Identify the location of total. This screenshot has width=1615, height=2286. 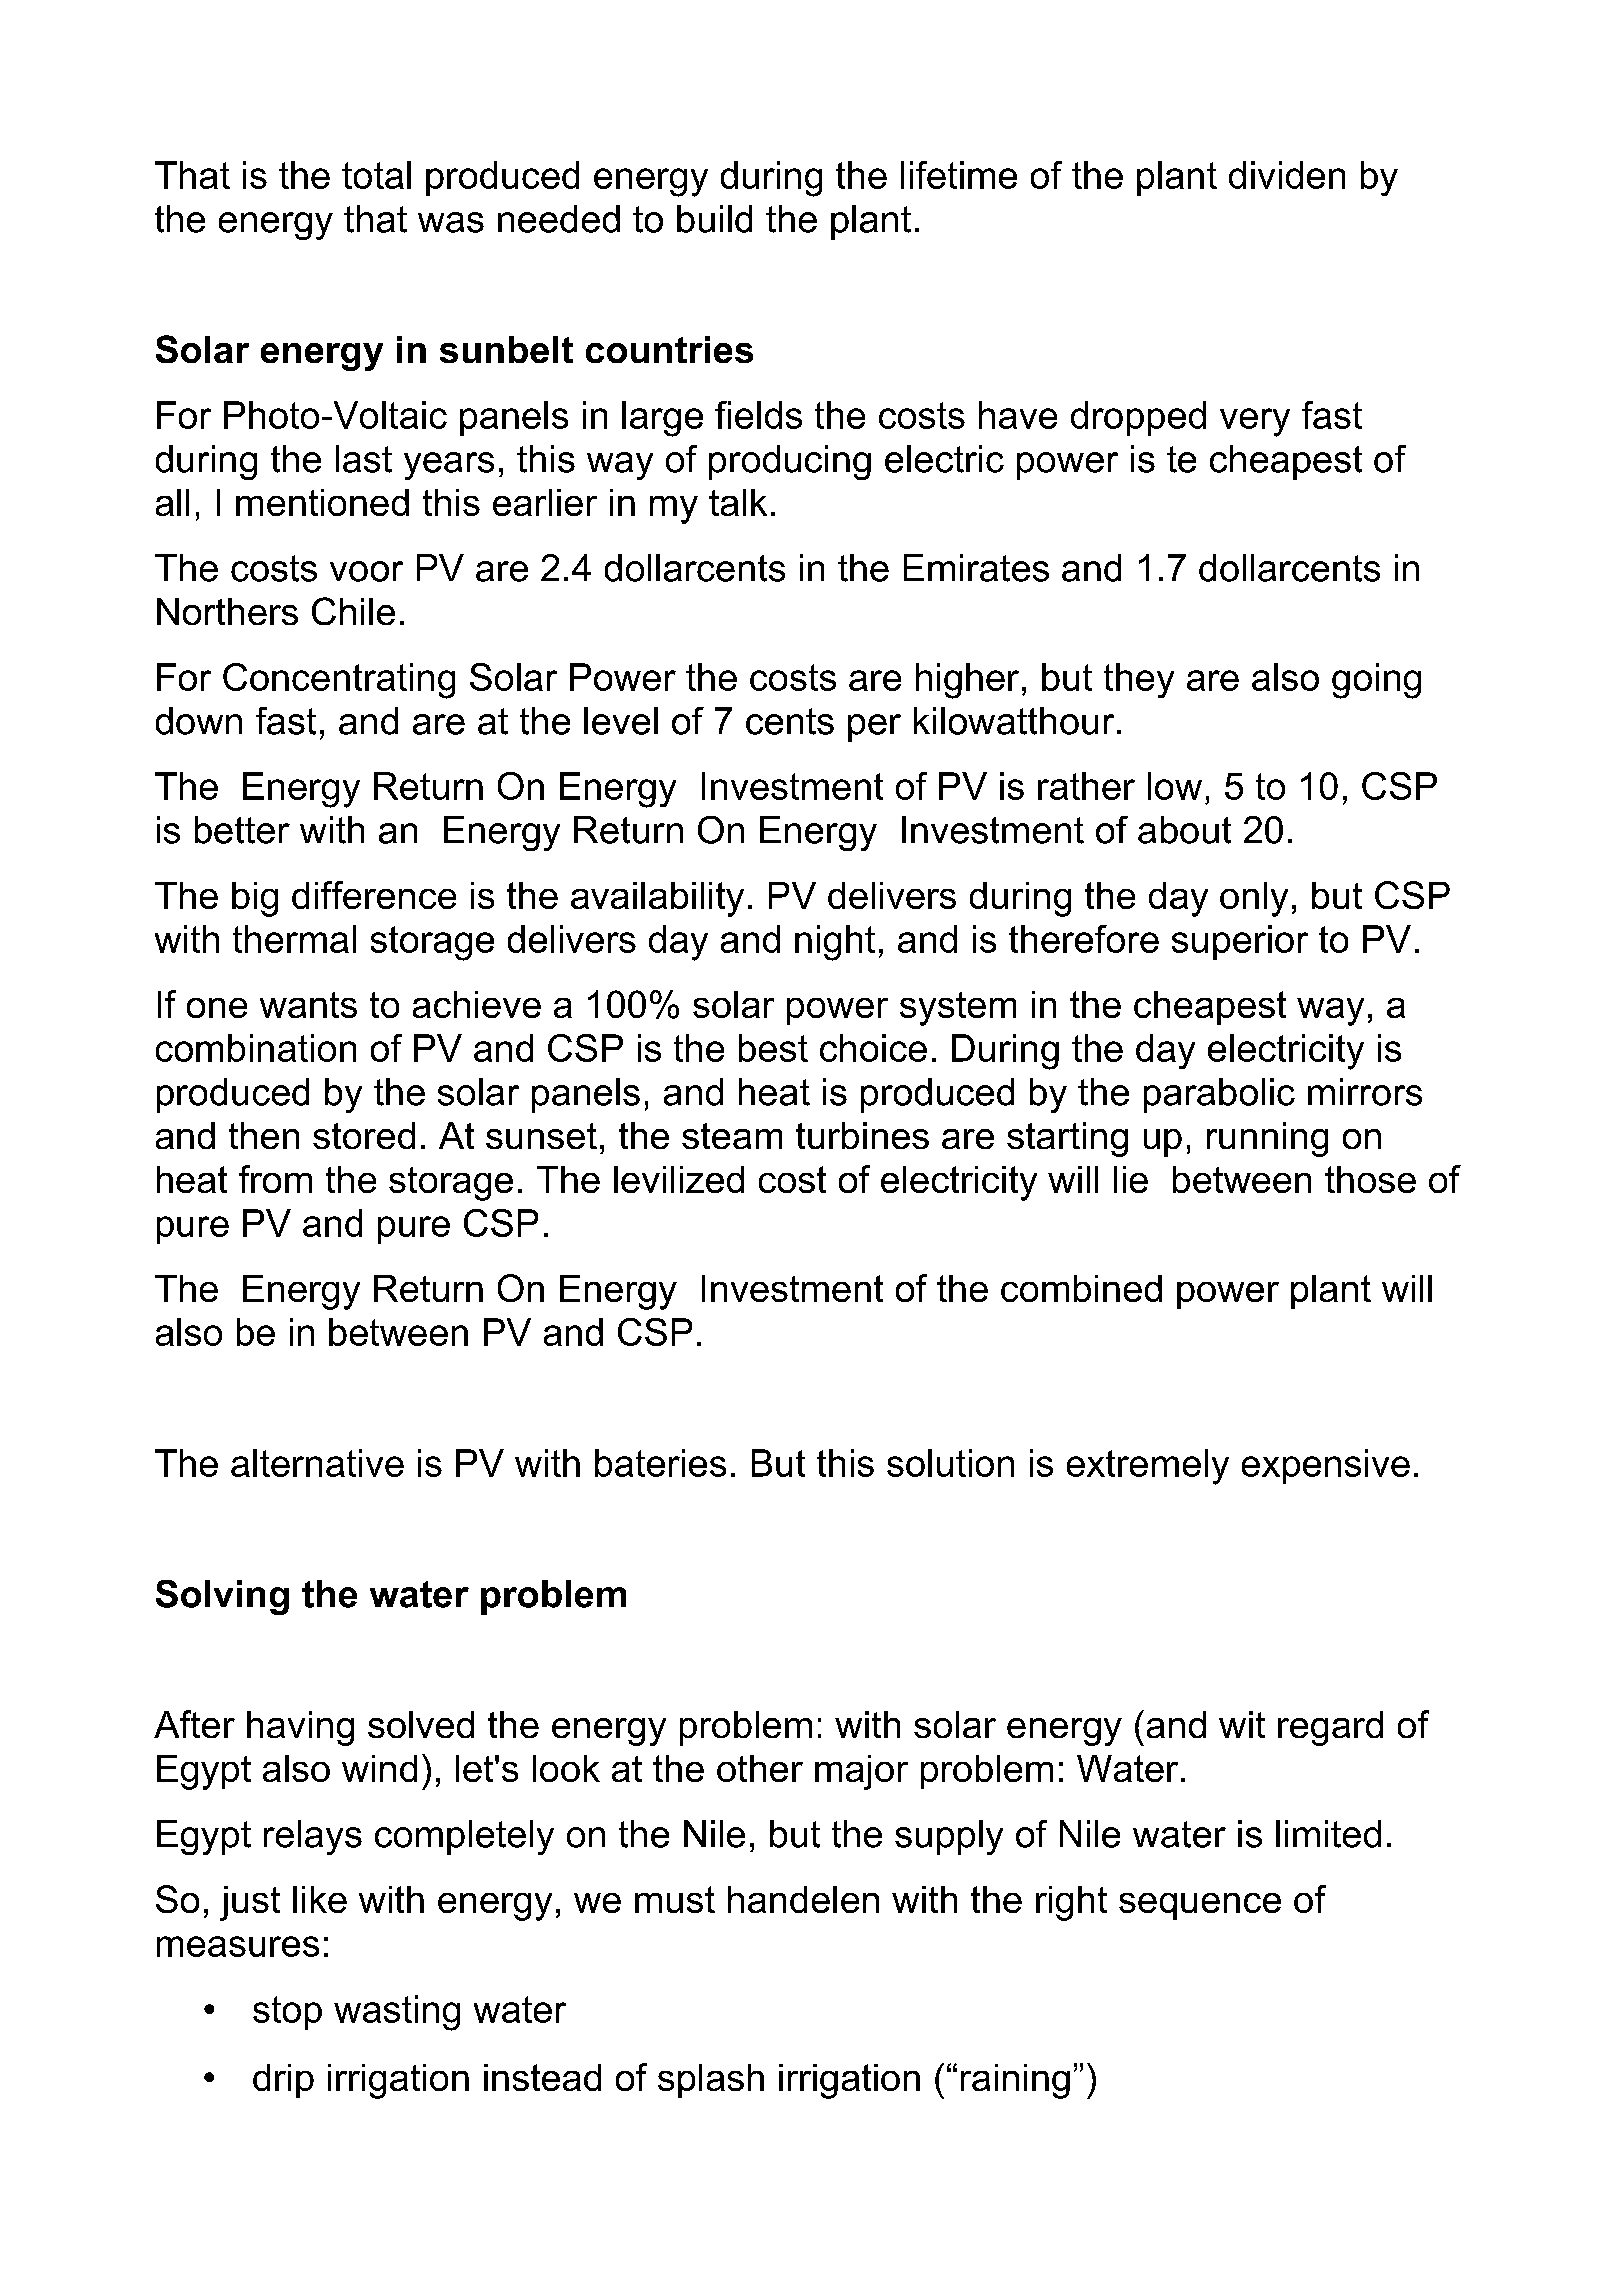
(376, 175).
